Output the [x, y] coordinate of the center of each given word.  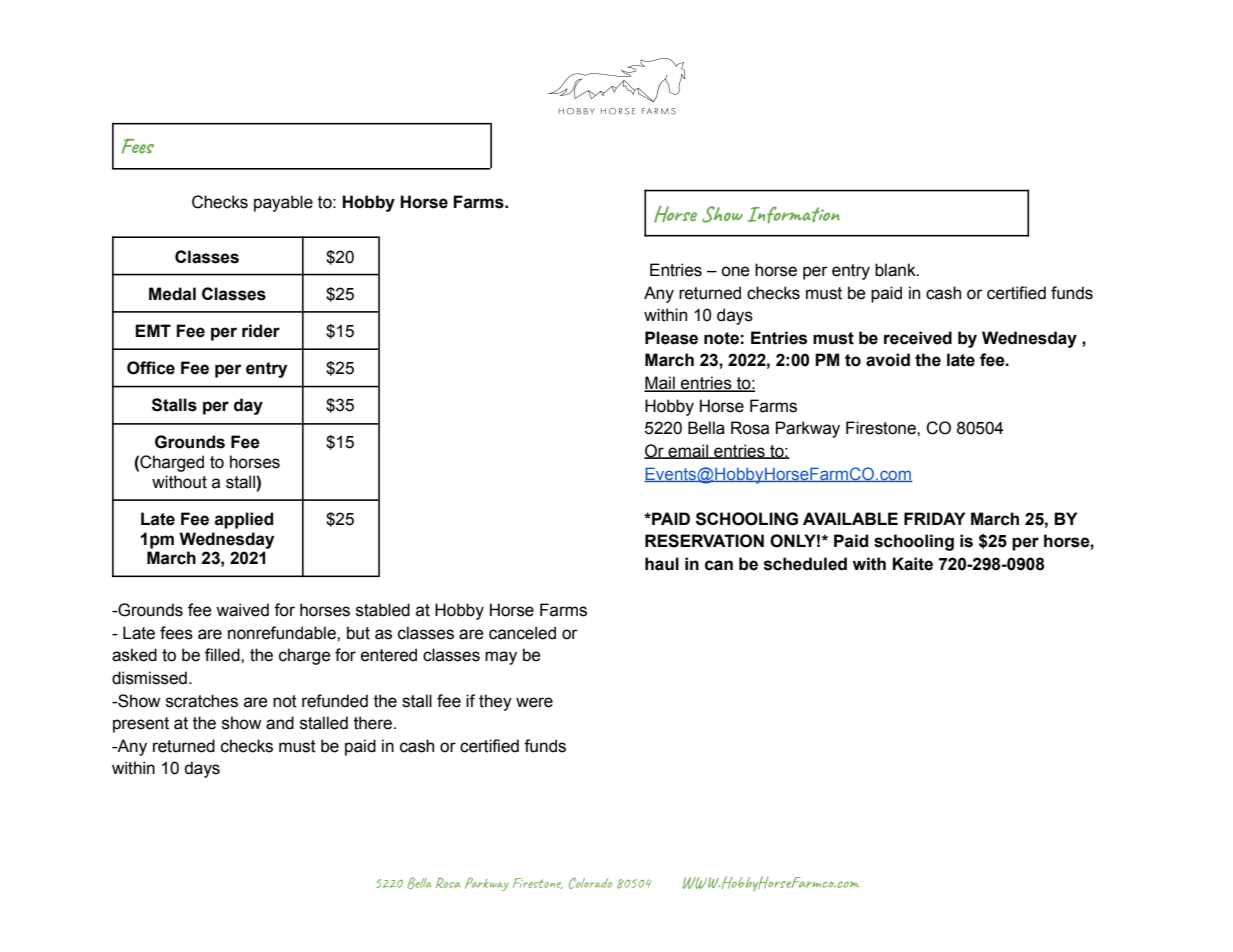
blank [896, 270]
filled [223, 655]
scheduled [805, 564]
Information [793, 215]
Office [151, 368]
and [280, 723]
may [501, 658]
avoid [888, 360]
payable [283, 203]
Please [671, 338]
